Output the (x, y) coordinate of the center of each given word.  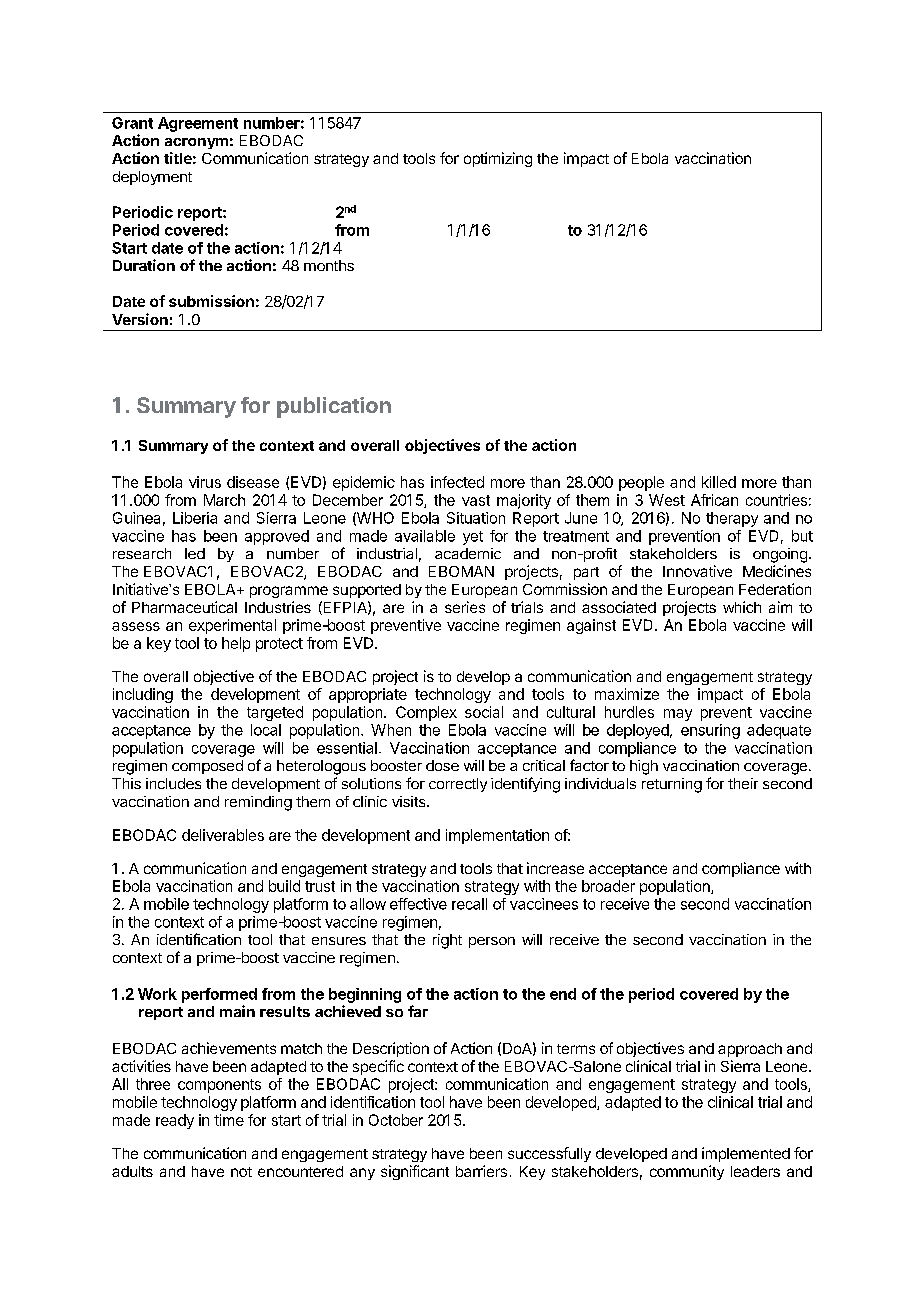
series (465, 607)
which (742, 607)
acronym (196, 143)
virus (205, 482)
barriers (481, 1171)
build (284, 886)
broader (608, 886)
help (236, 644)
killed (719, 482)
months (329, 265)
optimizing (498, 159)
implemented (746, 1154)
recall (469, 904)
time (229, 1120)
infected (457, 482)
